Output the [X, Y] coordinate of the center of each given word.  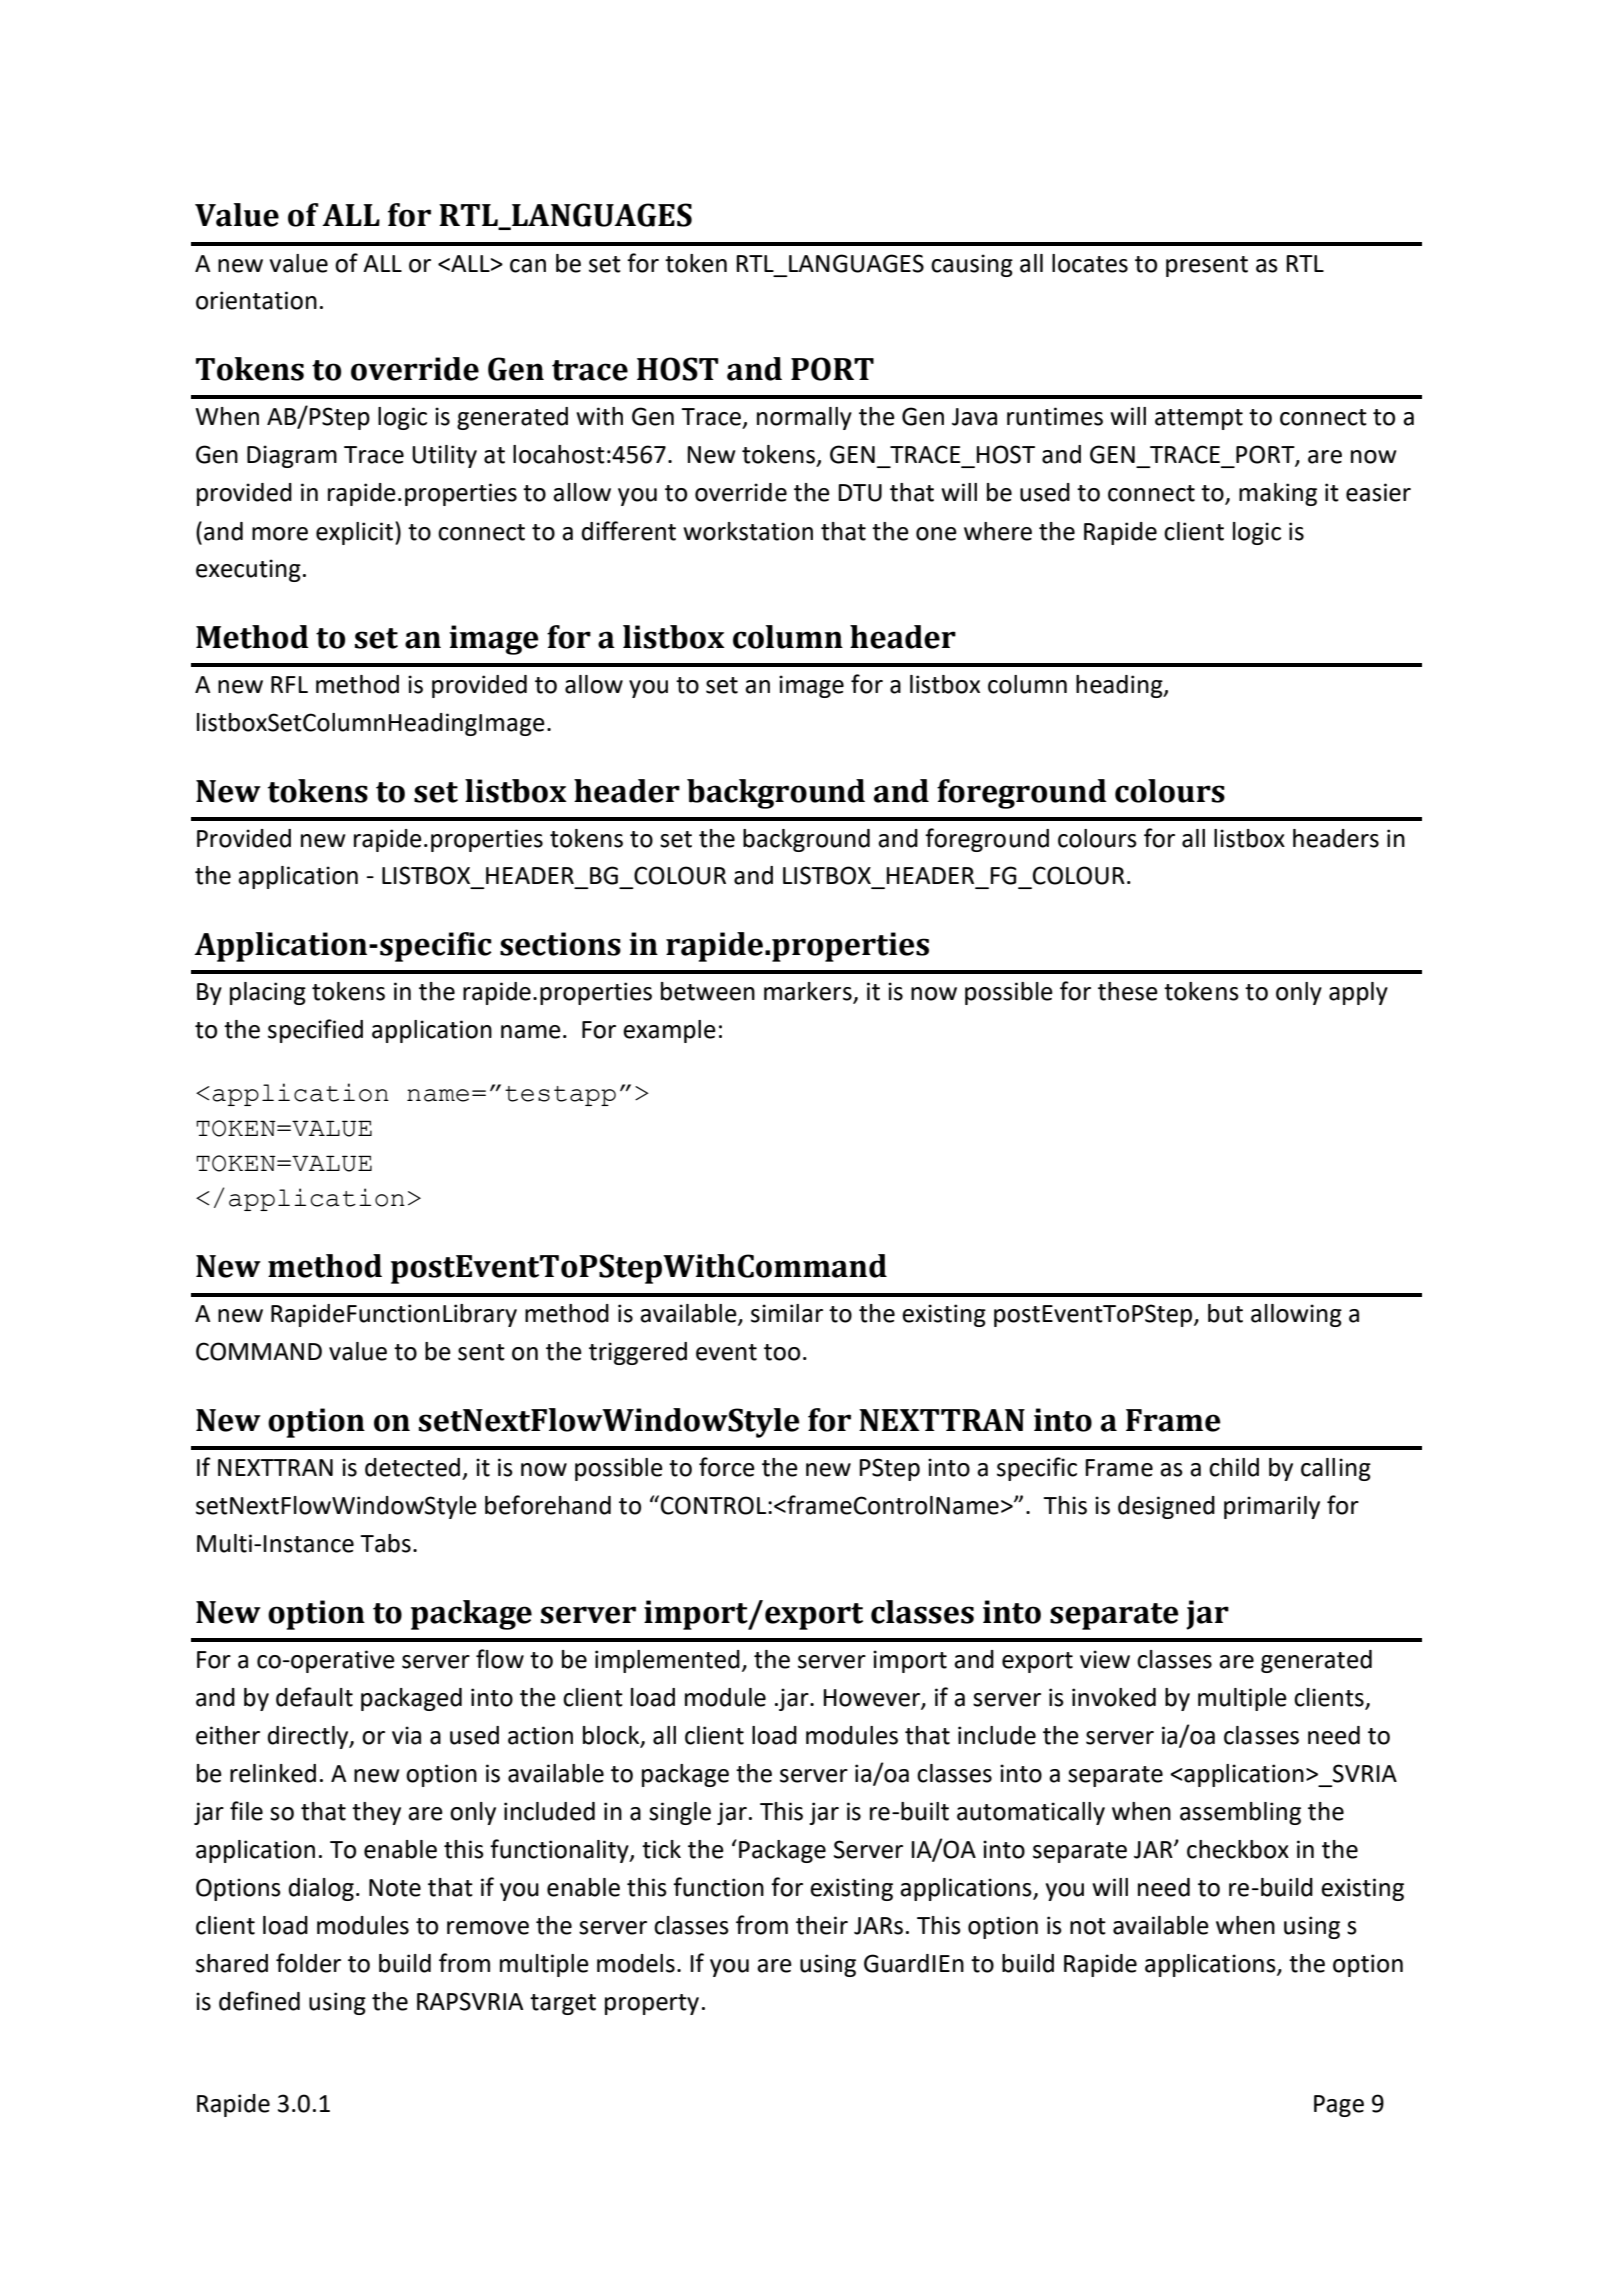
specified [315, 1031]
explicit [354, 533]
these [1128, 991]
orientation [256, 300]
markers [809, 992]
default [314, 1697]
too [782, 1352]
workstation [748, 531]
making [1278, 494]
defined [259, 2001]
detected [412, 1467]
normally [804, 418]
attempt [1199, 419]
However [872, 1699]
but [1225, 1313]
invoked [1114, 1697]
